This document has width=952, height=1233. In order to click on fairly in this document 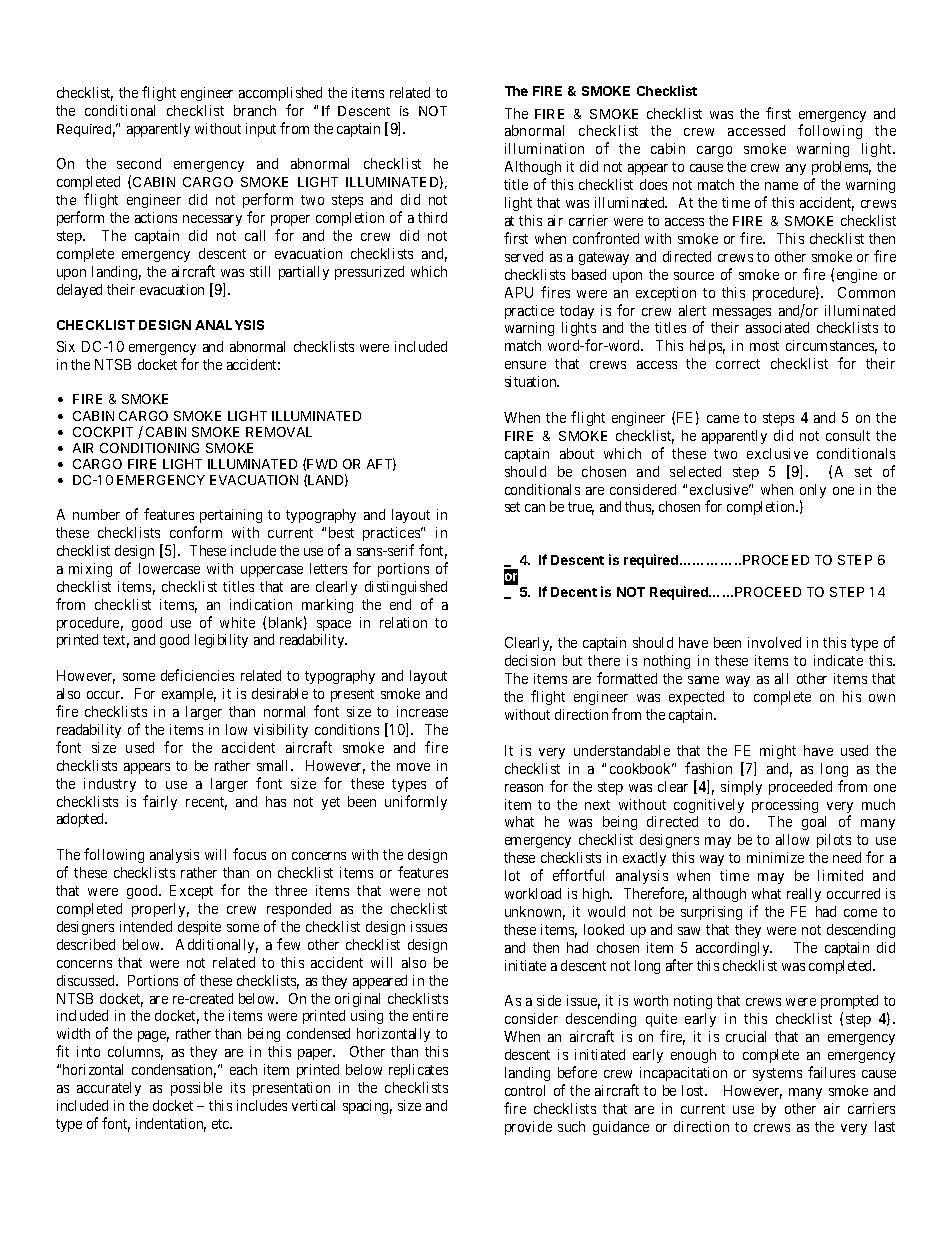, I will do `click(160, 802)`.
